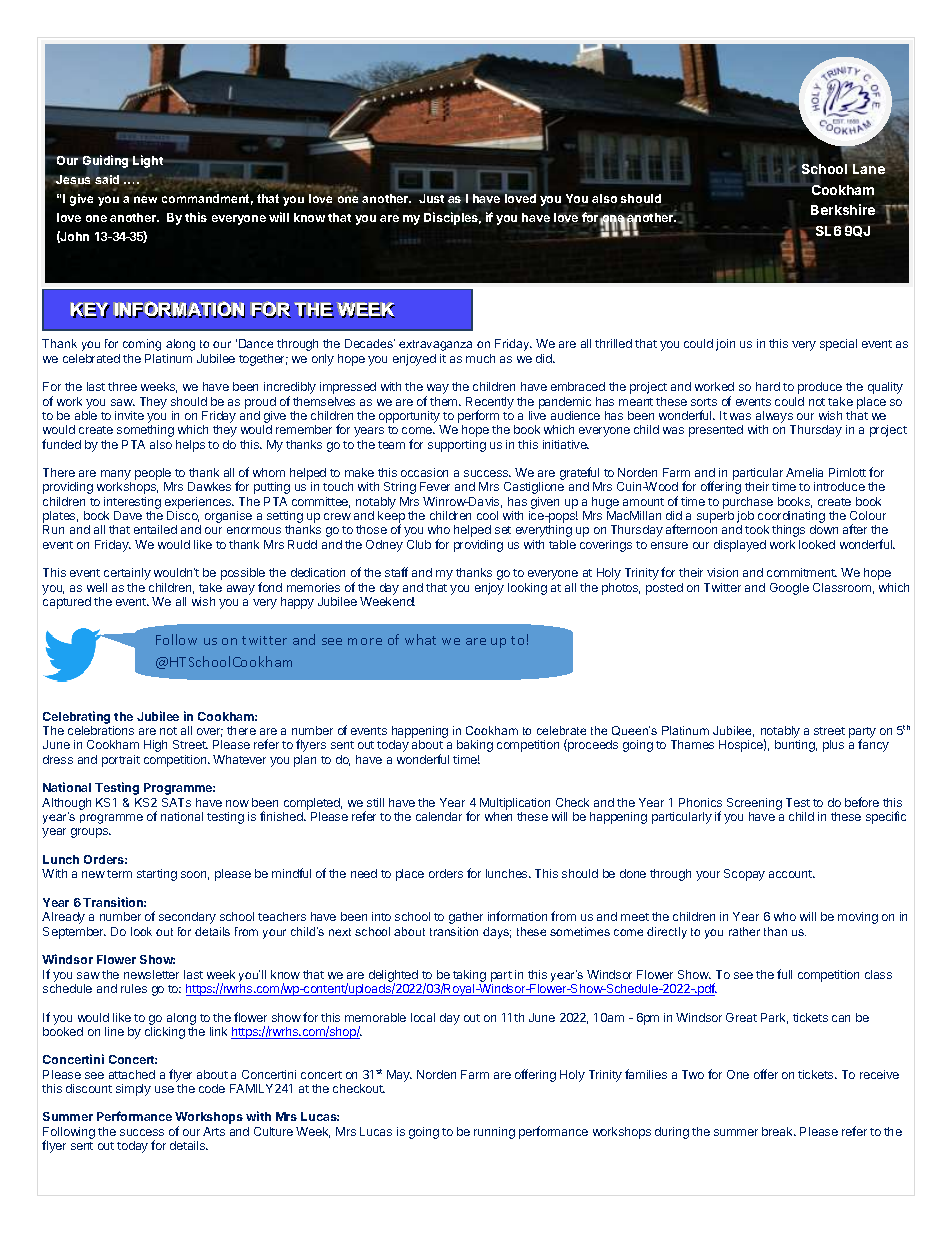  What do you see at coordinates (164, 1089) in the document?
I see `use` at bounding box center [164, 1089].
